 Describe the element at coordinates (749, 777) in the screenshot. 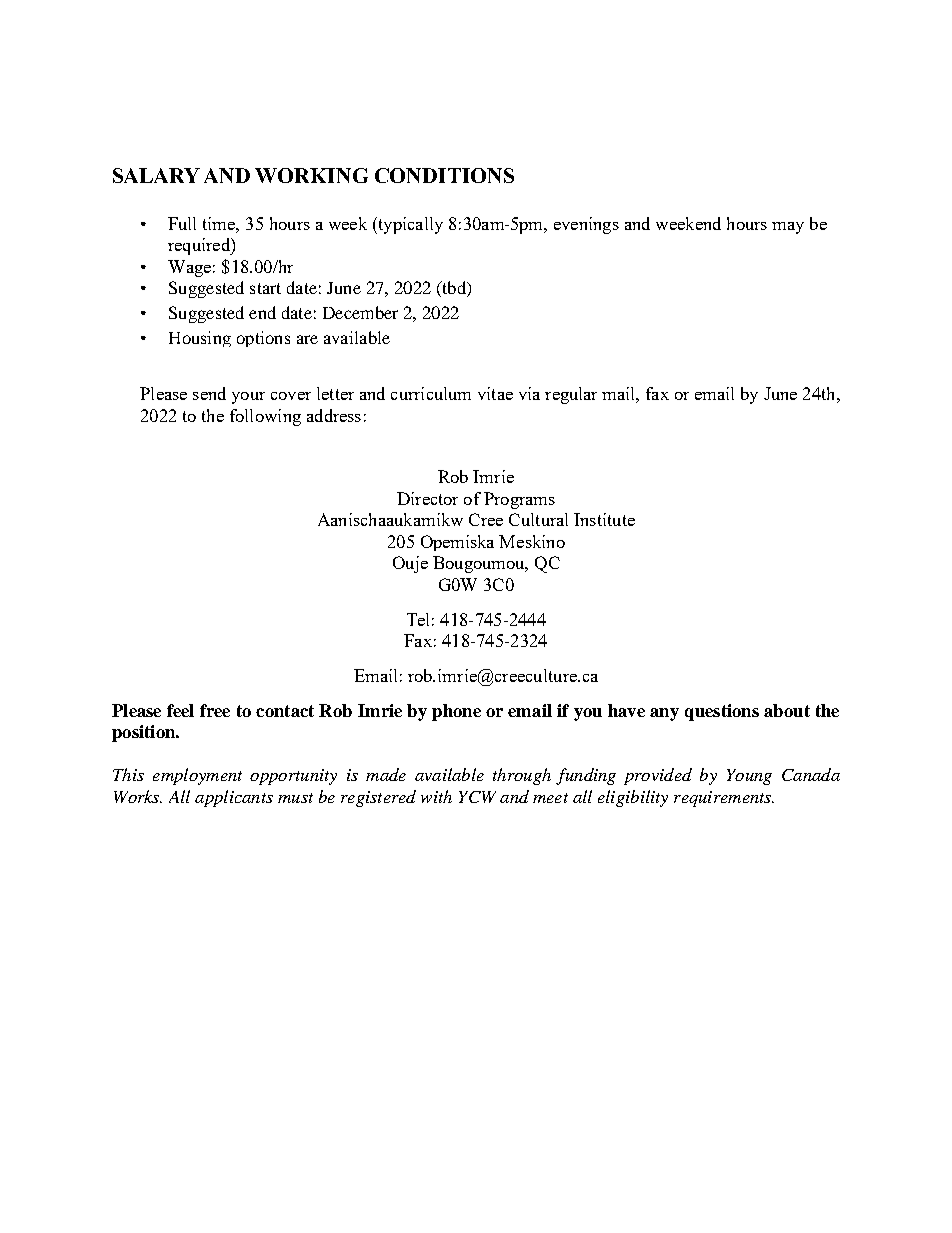

I see `Young` at that location.
